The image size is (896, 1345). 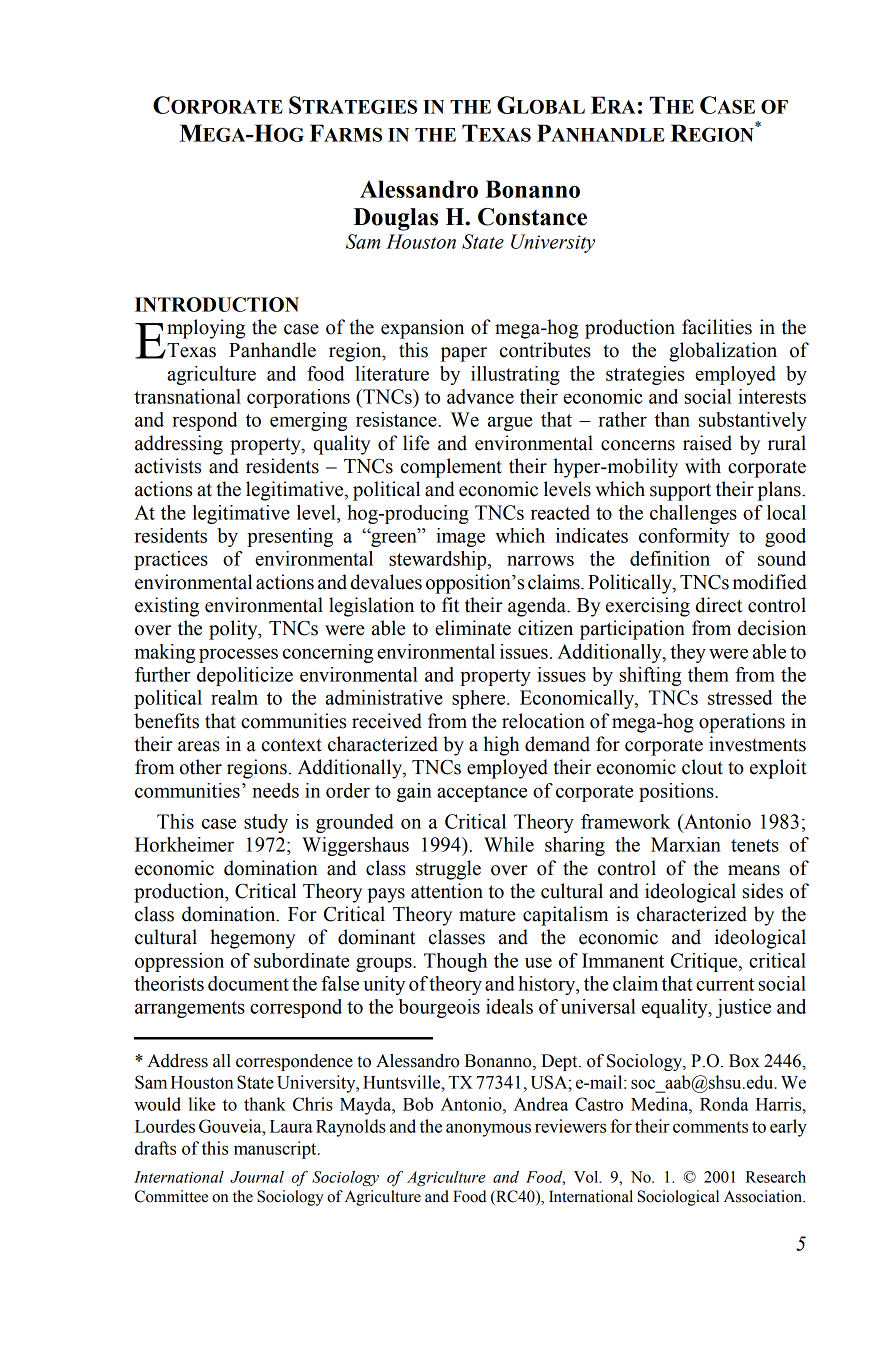 What do you see at coordinates (703, 466) in the screenshot?
I see `with` at bounding box center [703, 466].
